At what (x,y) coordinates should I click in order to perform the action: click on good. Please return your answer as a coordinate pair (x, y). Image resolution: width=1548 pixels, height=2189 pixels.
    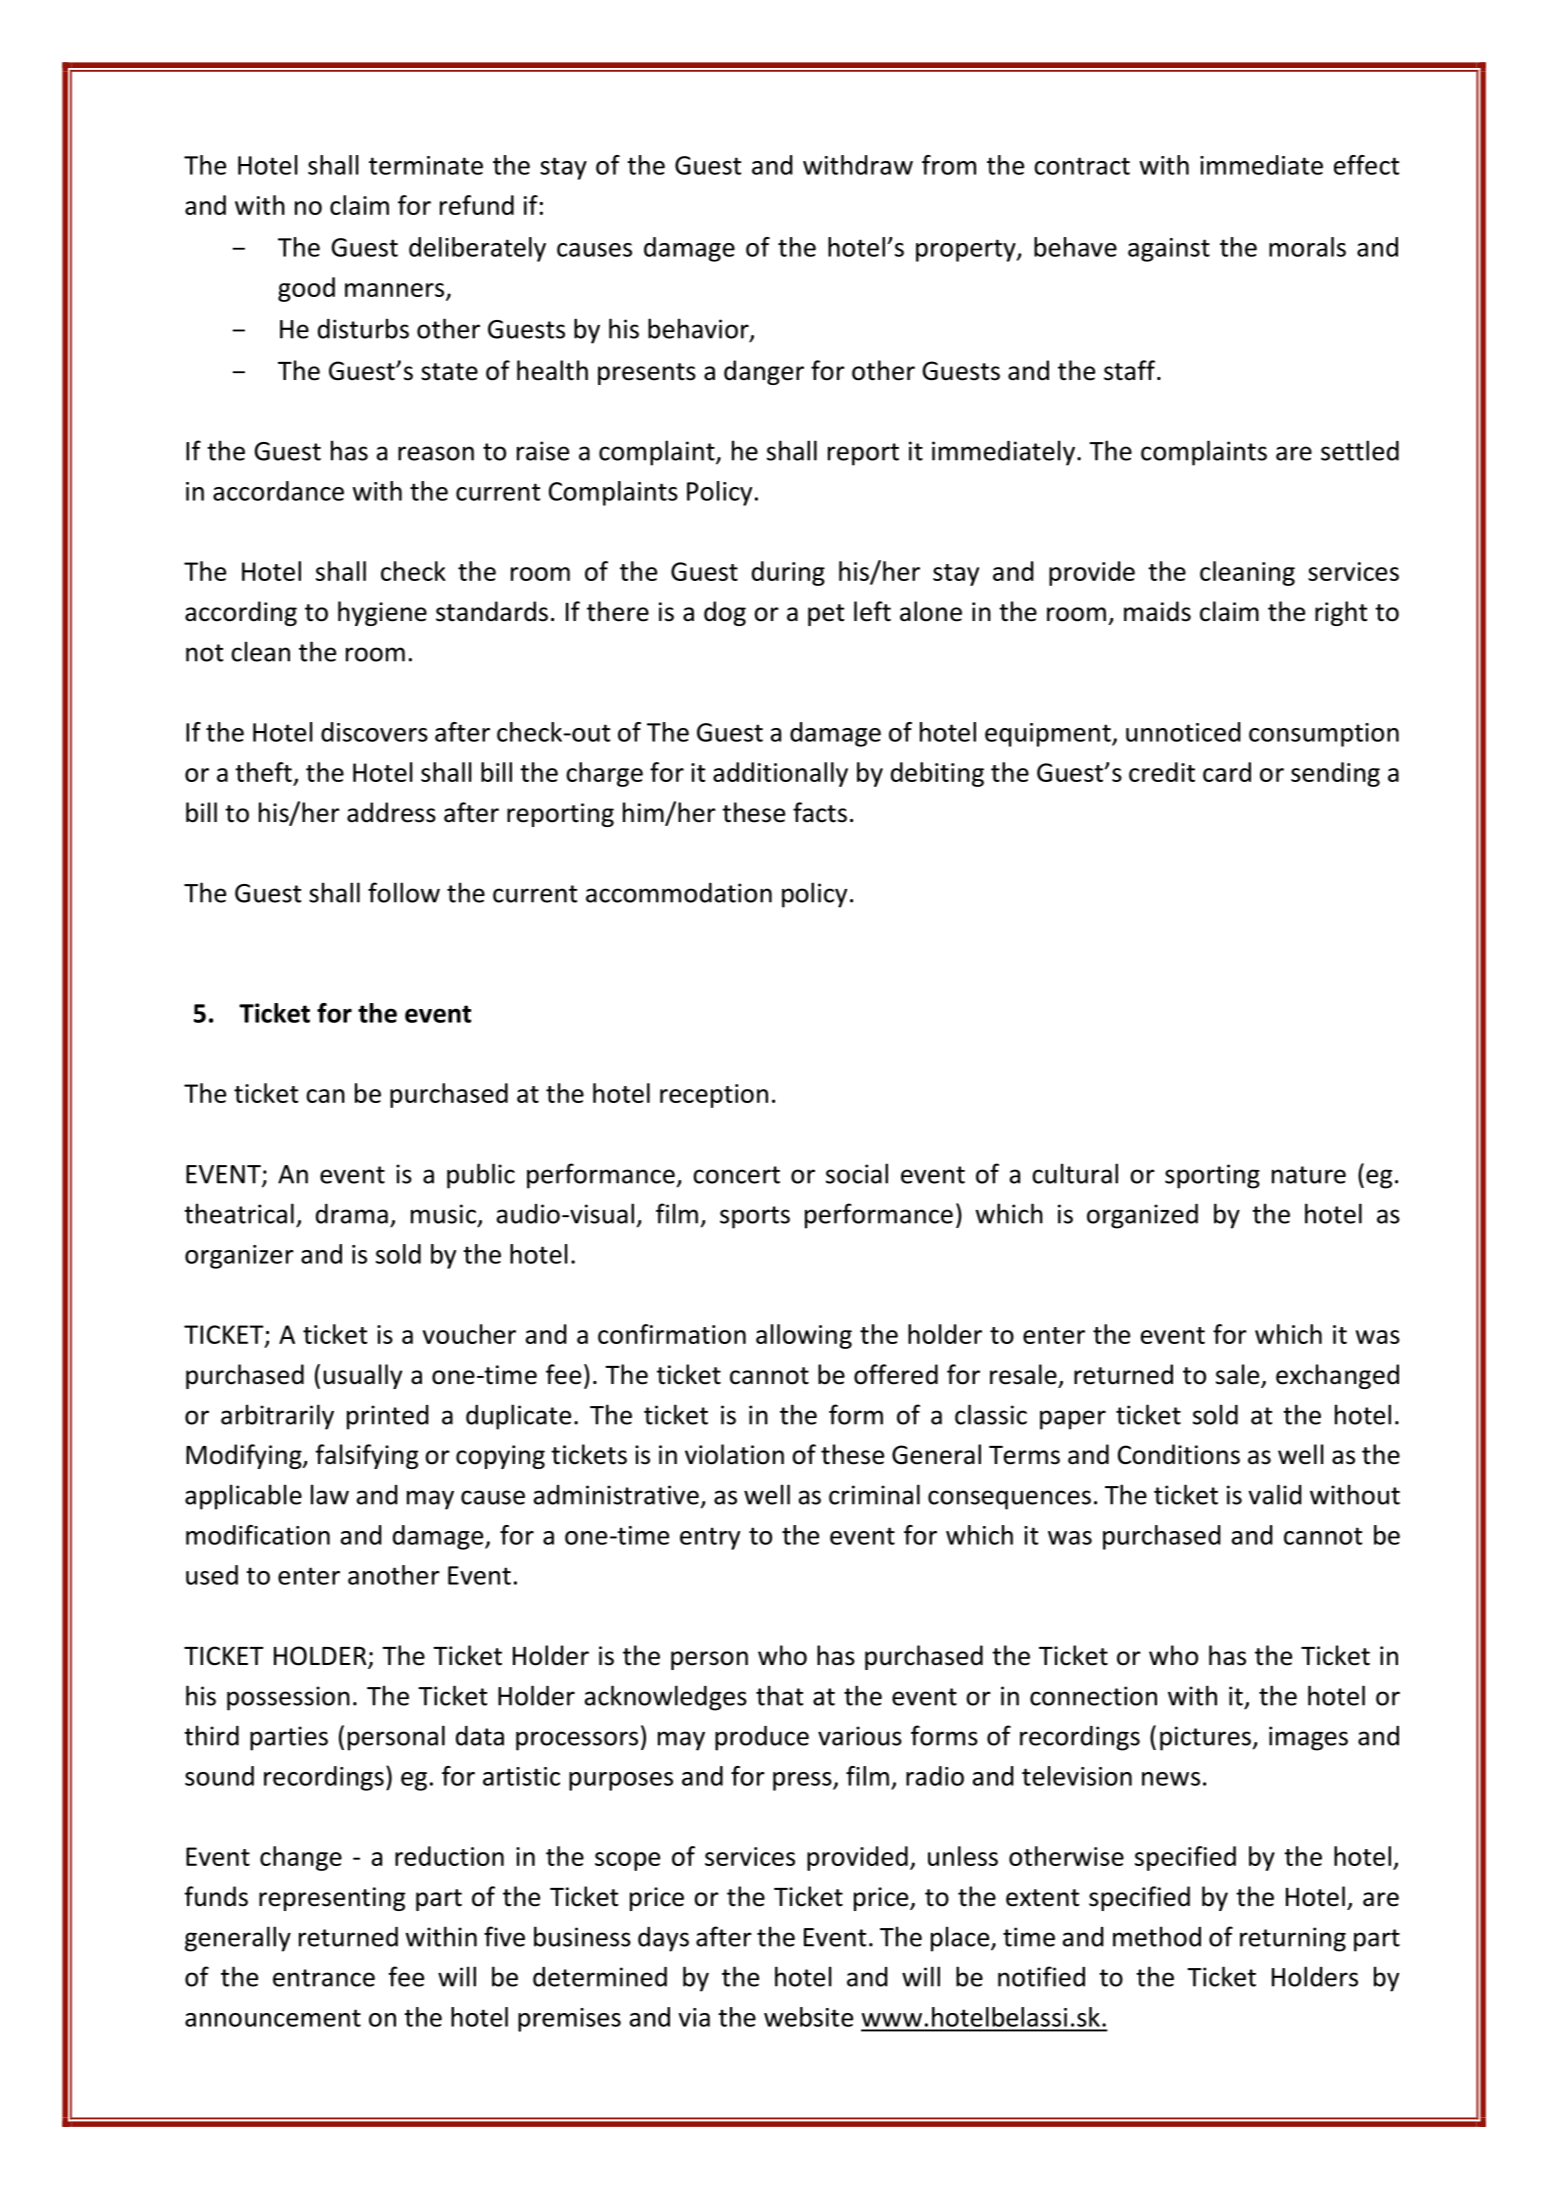
    Looking at the image, I should click on (306, 289).
